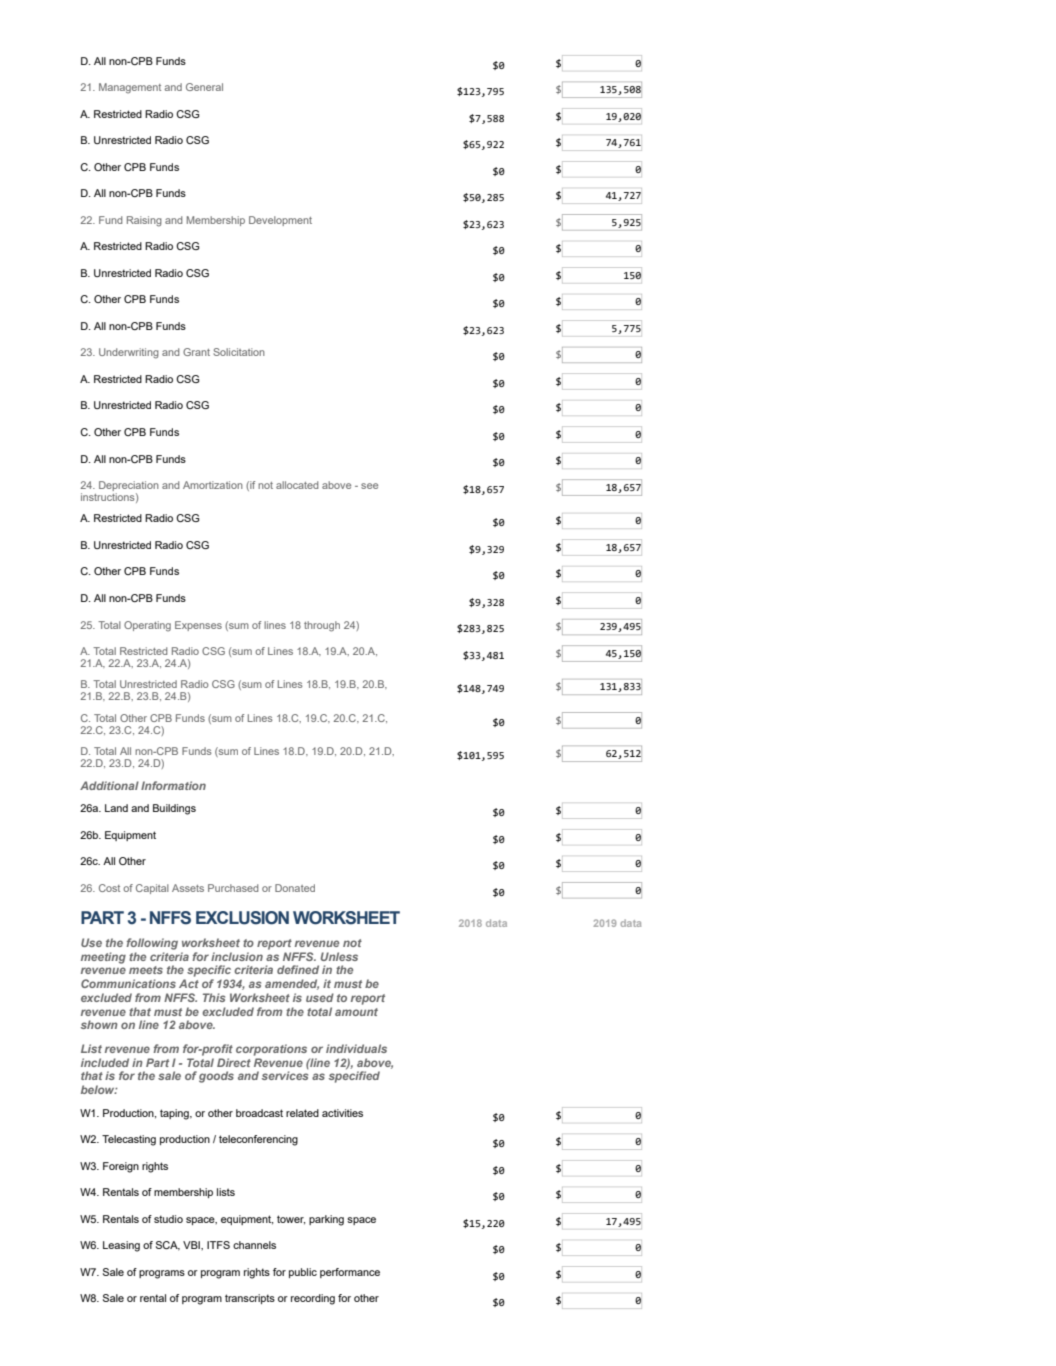 This screenshot has width=1056, height=1366. I want to click on Leasing, so click(121, 1246).
